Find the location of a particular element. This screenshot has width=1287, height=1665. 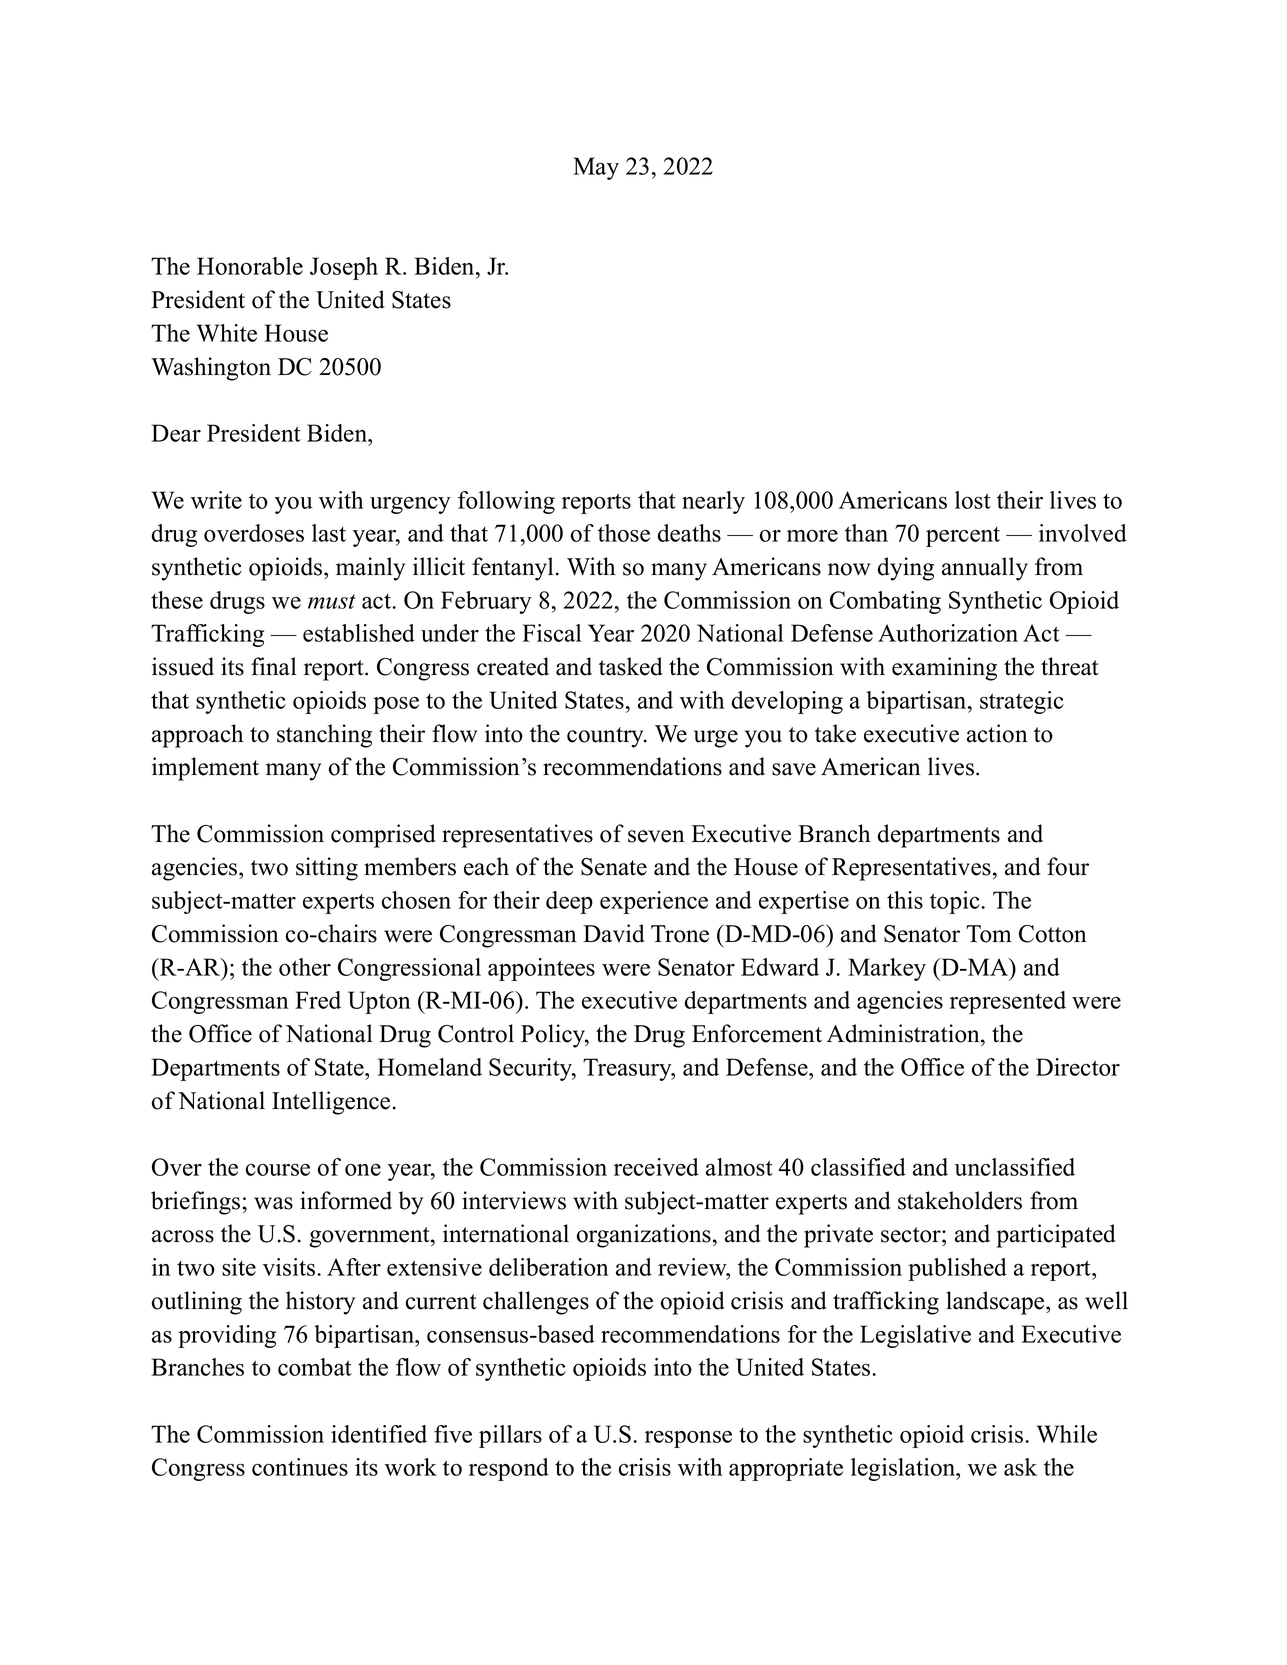

While is located at coordinates (1066, 1434).
